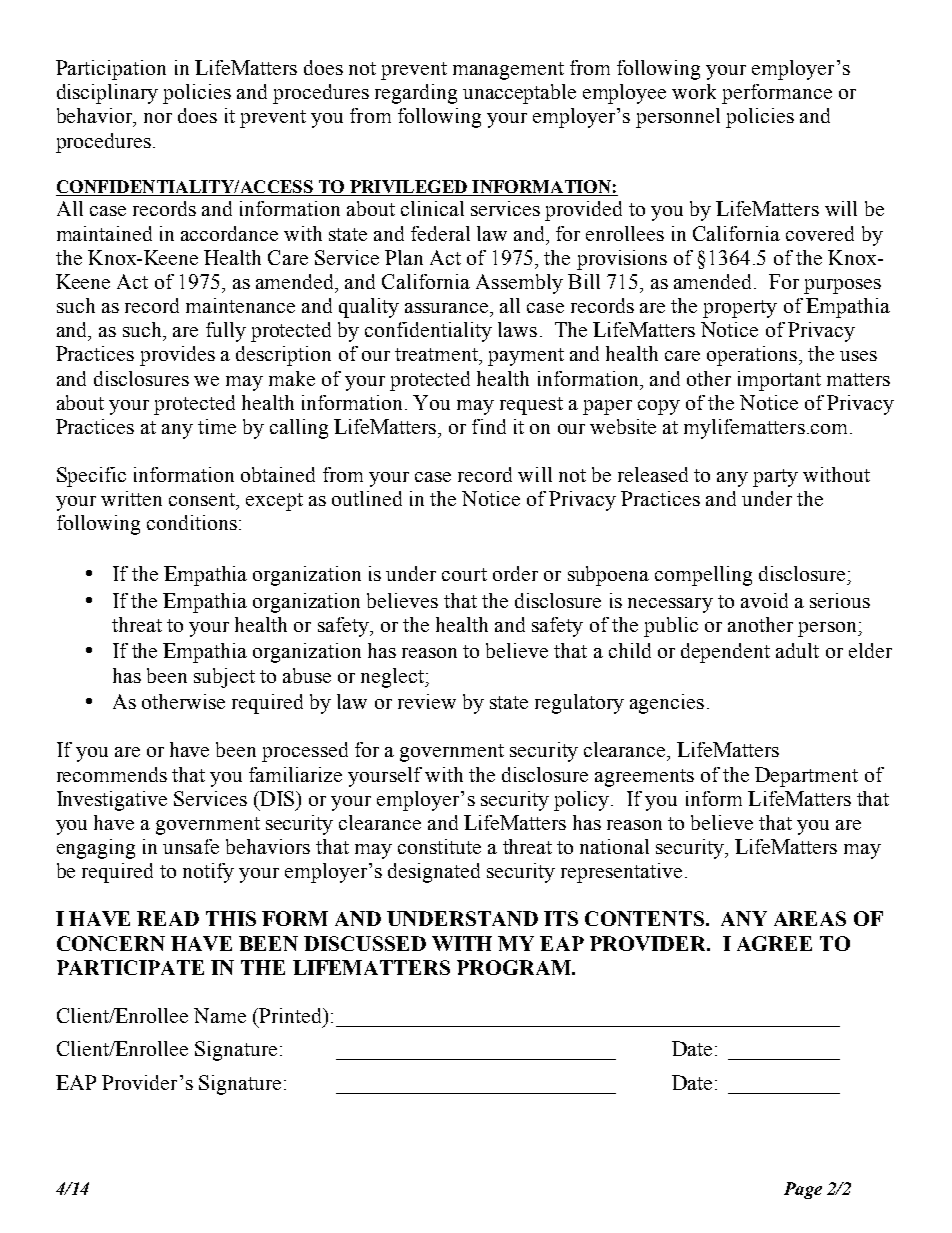 This document has width=952, height=1233. What do you see at coordinates (220, 1015) in the document?
I see `Name` at bounding box center [220, 1015].
